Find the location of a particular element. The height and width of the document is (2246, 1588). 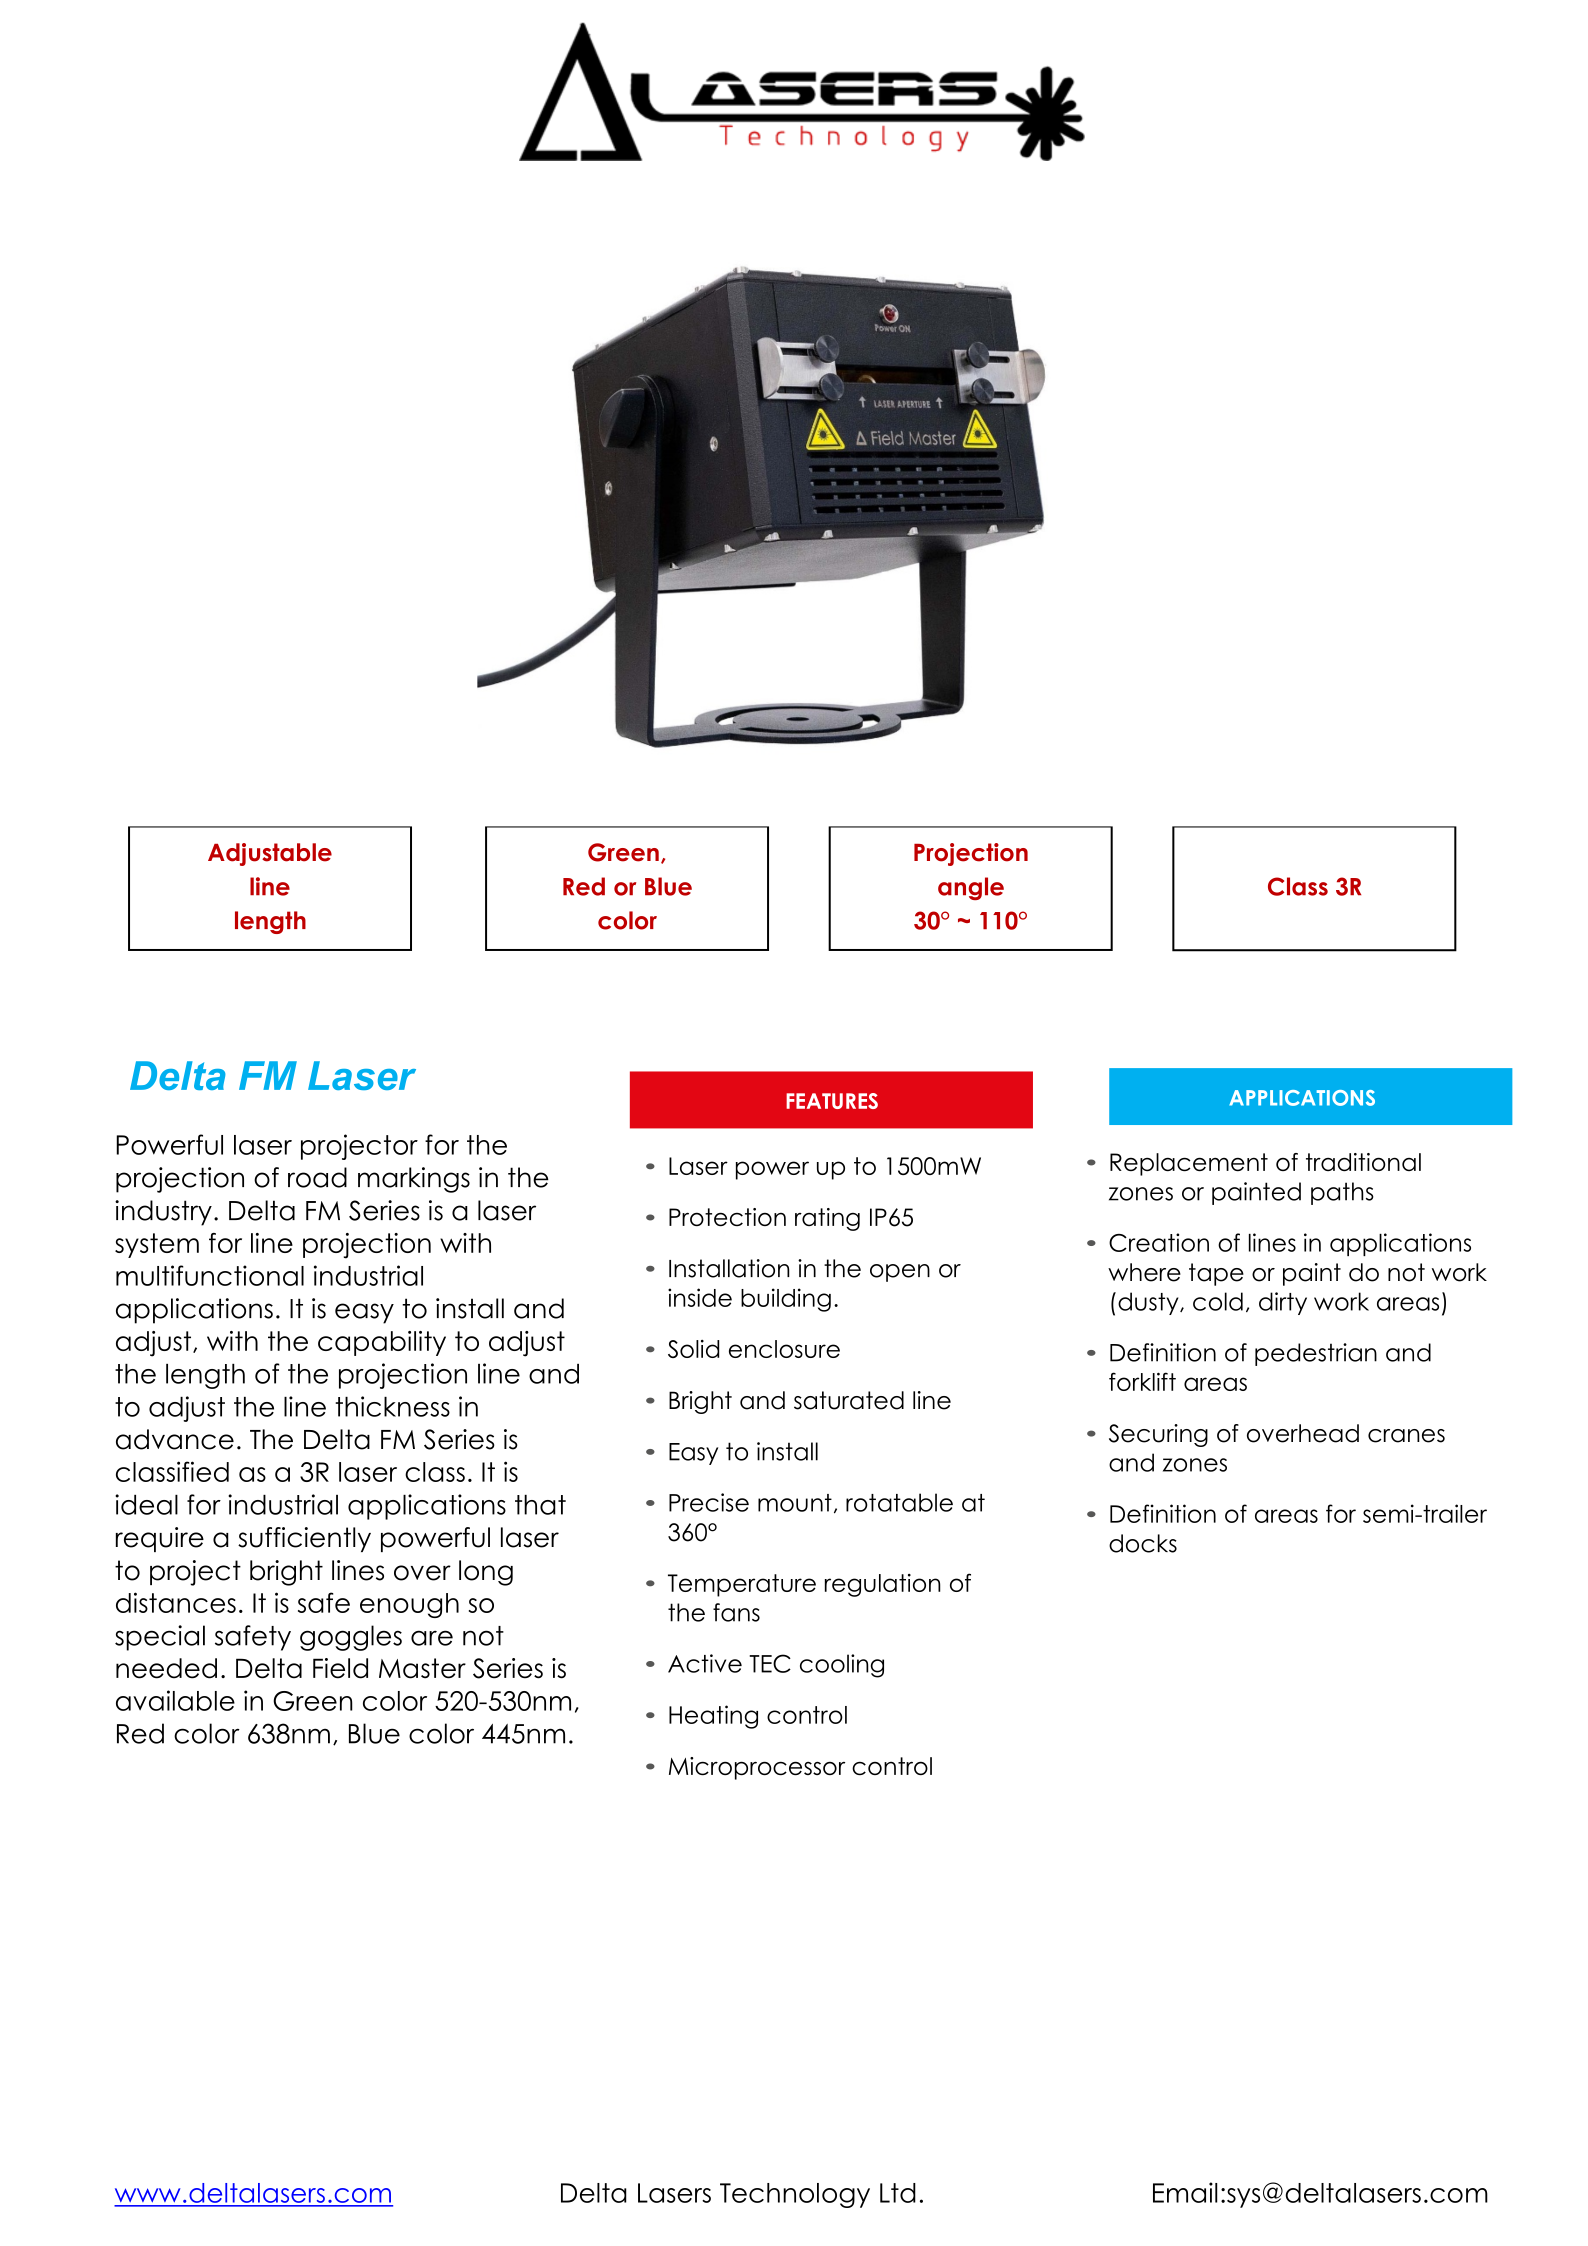

angle is located at coordinates (971, 888).
